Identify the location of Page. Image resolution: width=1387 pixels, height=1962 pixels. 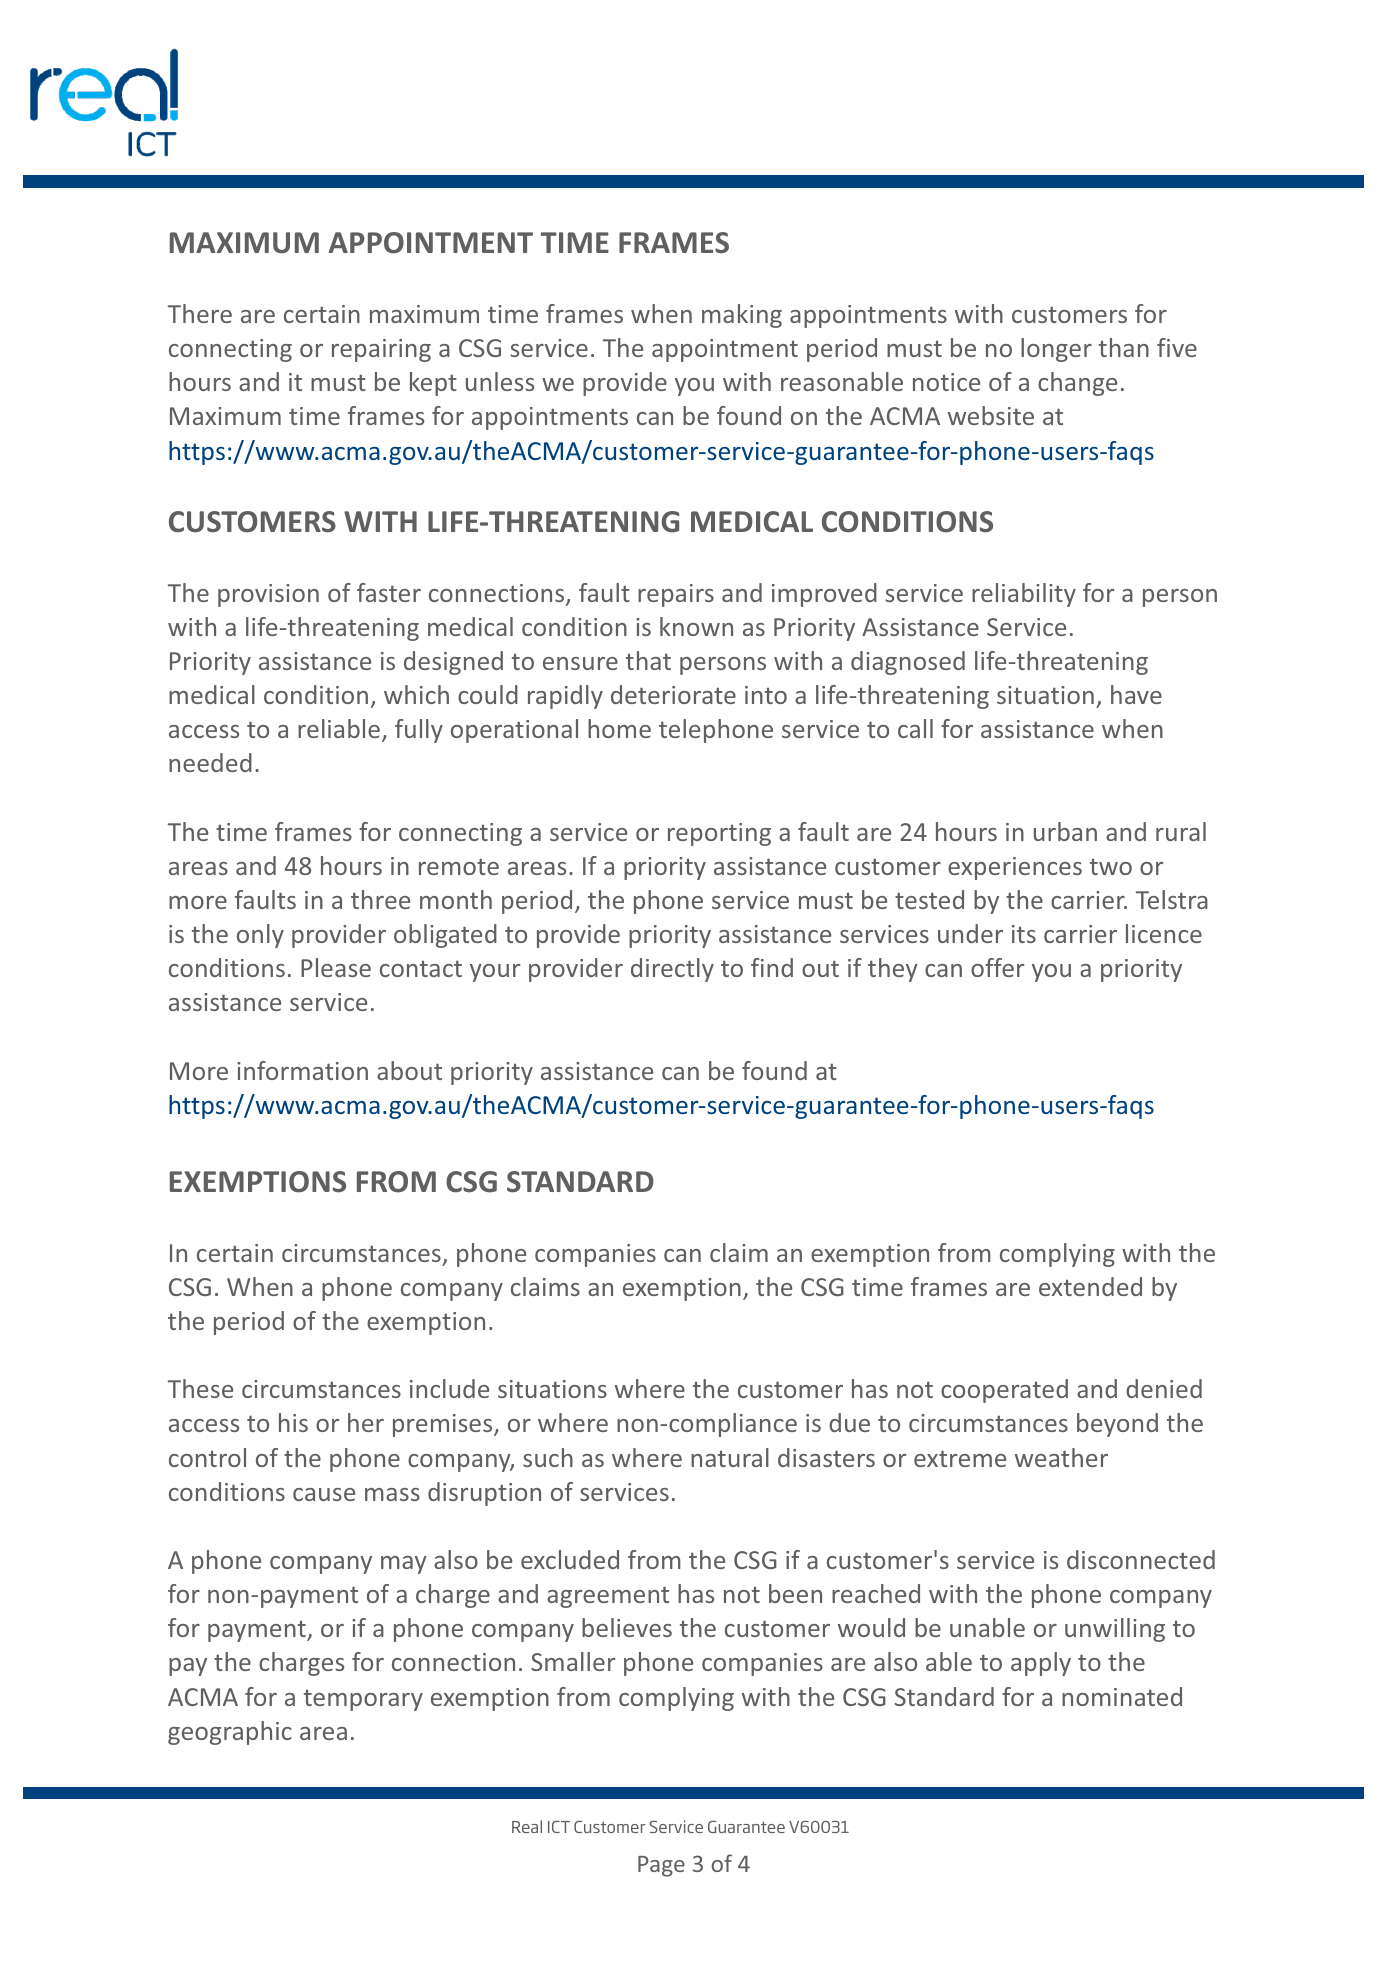
(661, 1866).
